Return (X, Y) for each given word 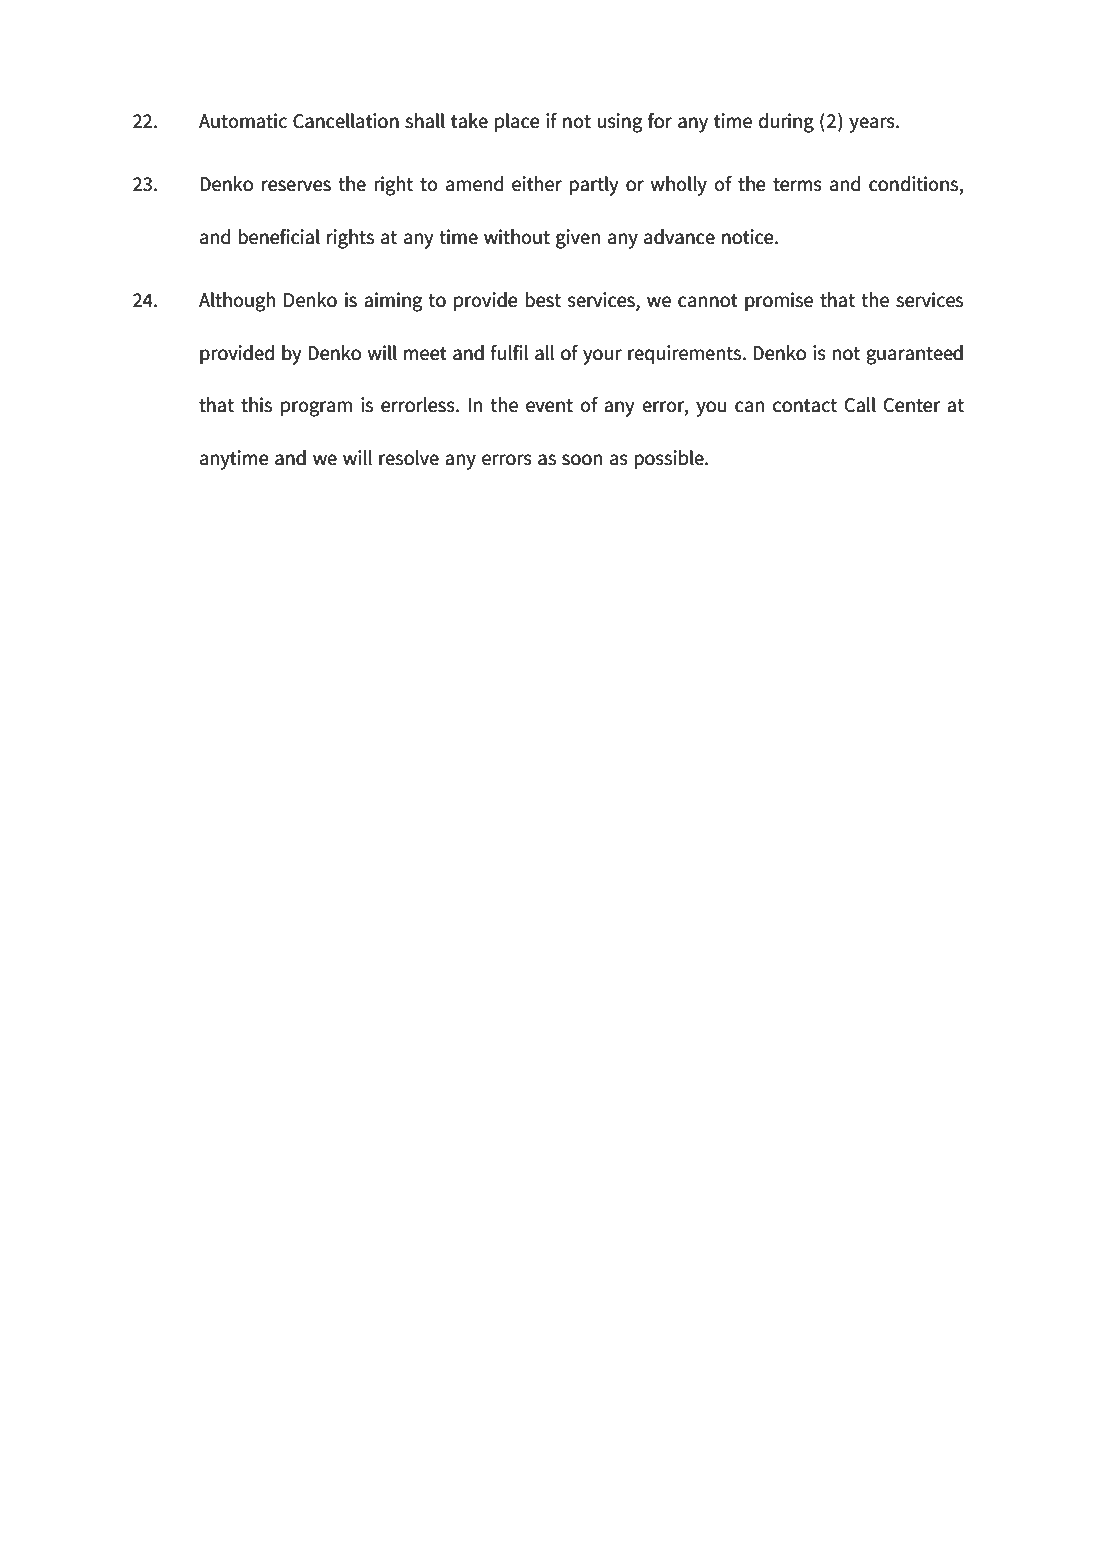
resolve (409, 458)
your (602, 357)
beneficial (279, 236)
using (619, 123)
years (873, 125)
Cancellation (346, 121)
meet (425, 354)
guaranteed (914, 355)
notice (749, 237)
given (578, 239)
